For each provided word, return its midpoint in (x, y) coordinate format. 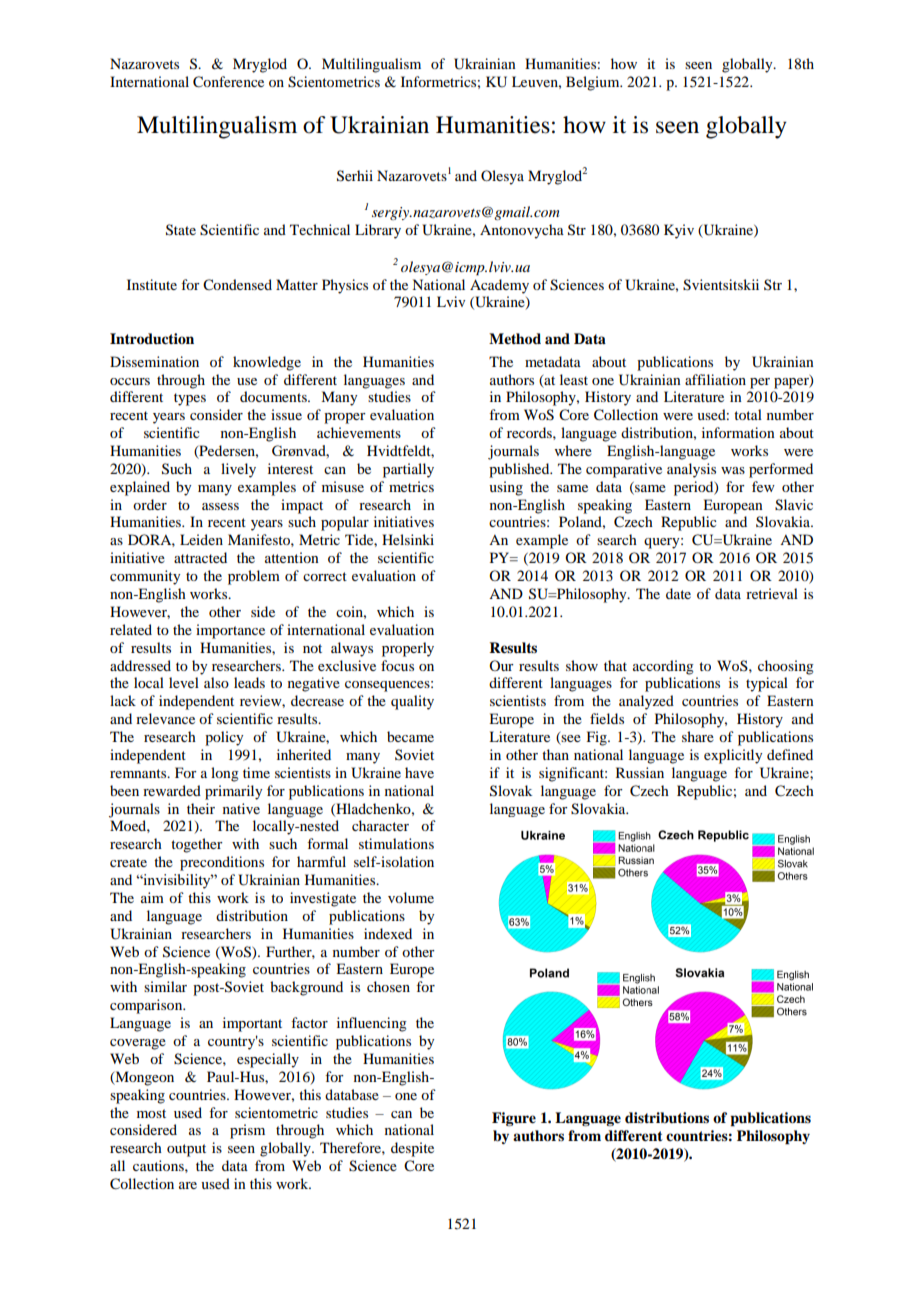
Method (515, 338)
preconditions (222, 863)
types (190, 399)
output (186, 1150)
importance (230, 631)
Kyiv (679, 231)
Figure (514, 1119)
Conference (228, 82)
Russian (640, 772)
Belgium (594, 83)
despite (412, 1149)
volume (411, 897)
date (678, 593)
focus (397, 665)
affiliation (715, 379)
